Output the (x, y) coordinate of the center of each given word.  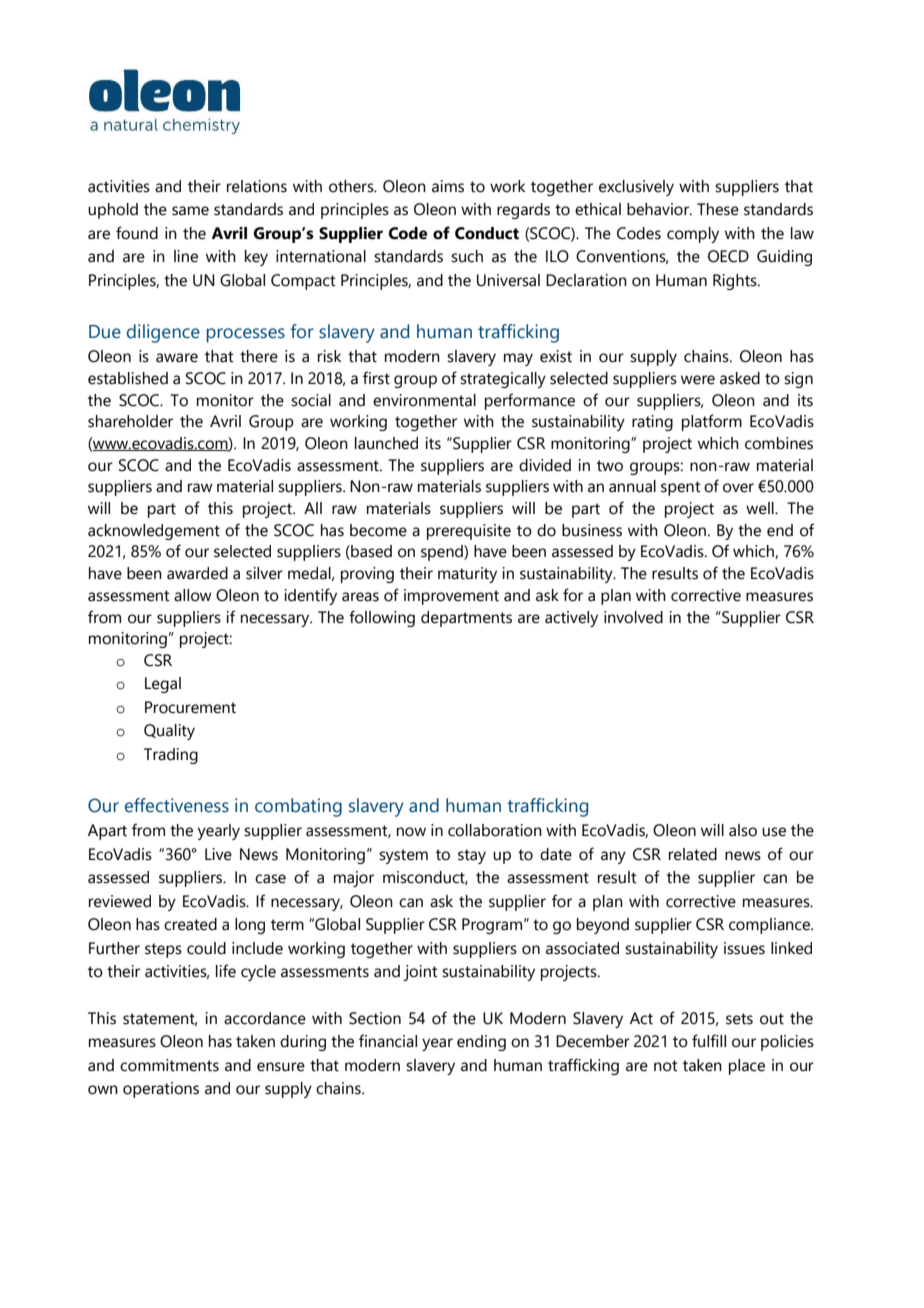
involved (633, 617)
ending (481, 1043)
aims (448, 186)
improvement (451, 597)
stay (472, 856)
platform (712, 422)
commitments (169, 1065)
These (718, 209)
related (693, 854)
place (747, 1067)
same (190, 211)
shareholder (130, 421)
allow (193, 595)
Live (218, 854)
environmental (424, 400)
